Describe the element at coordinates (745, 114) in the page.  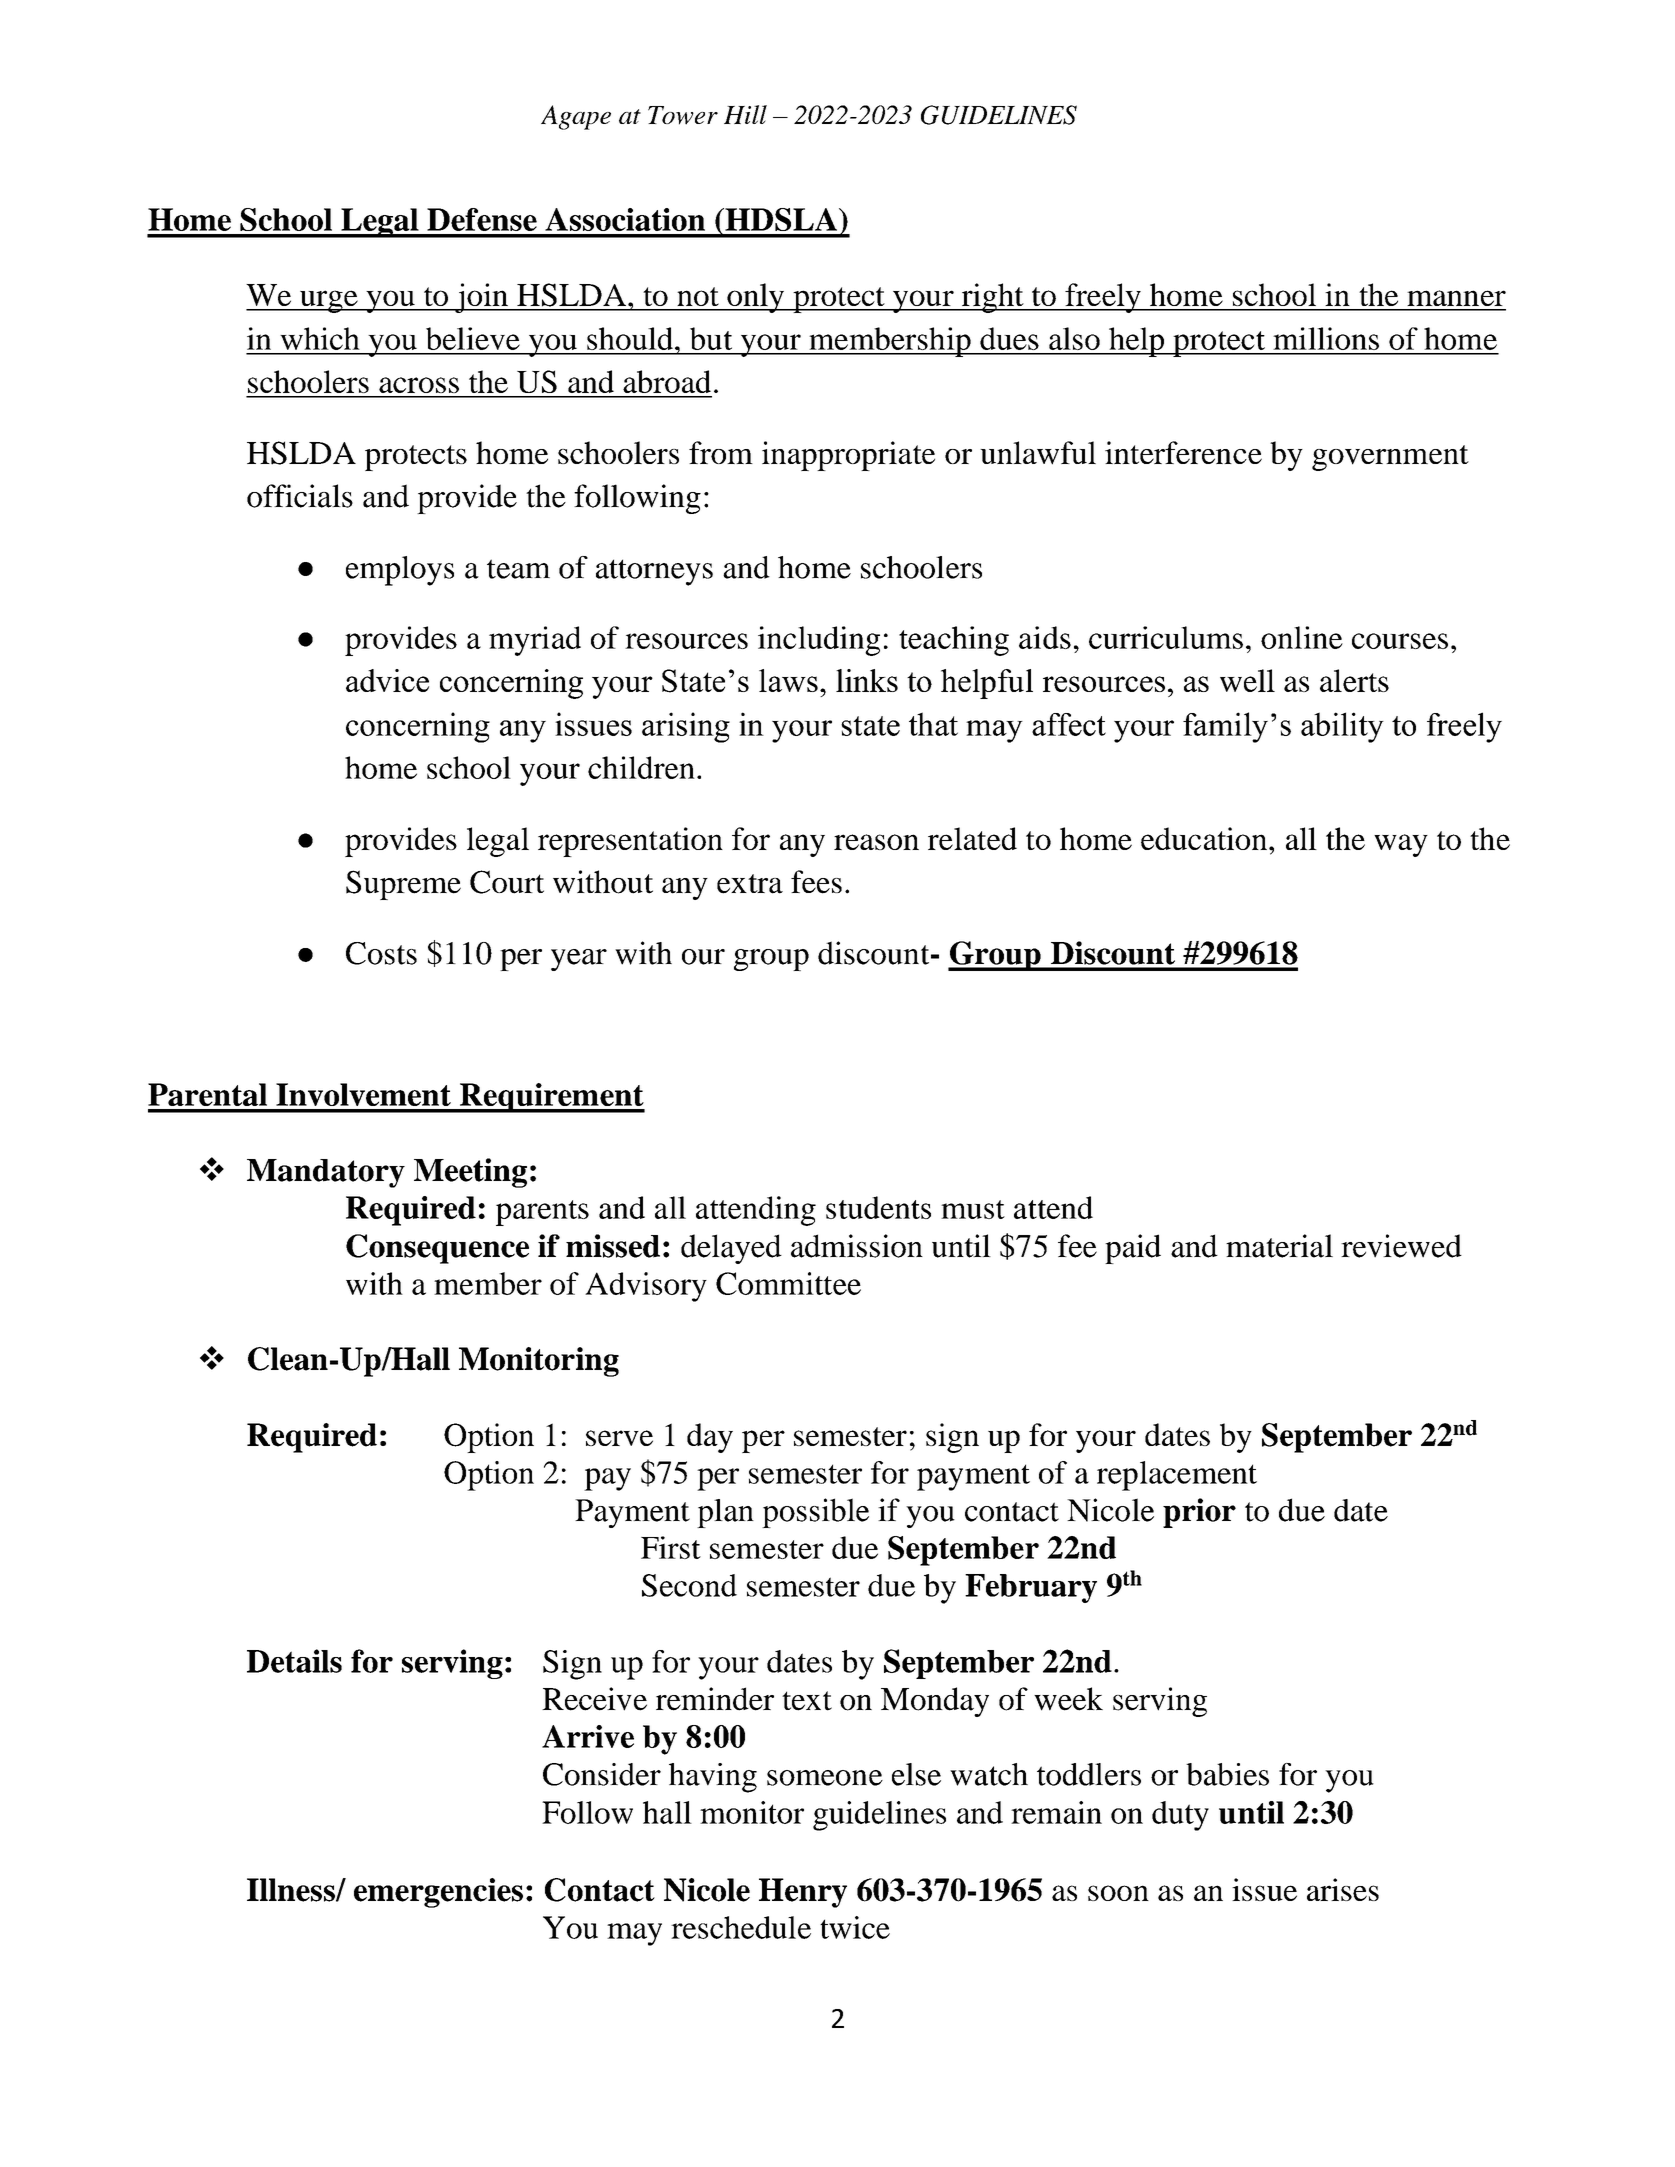
I see `Hill` at that location.
